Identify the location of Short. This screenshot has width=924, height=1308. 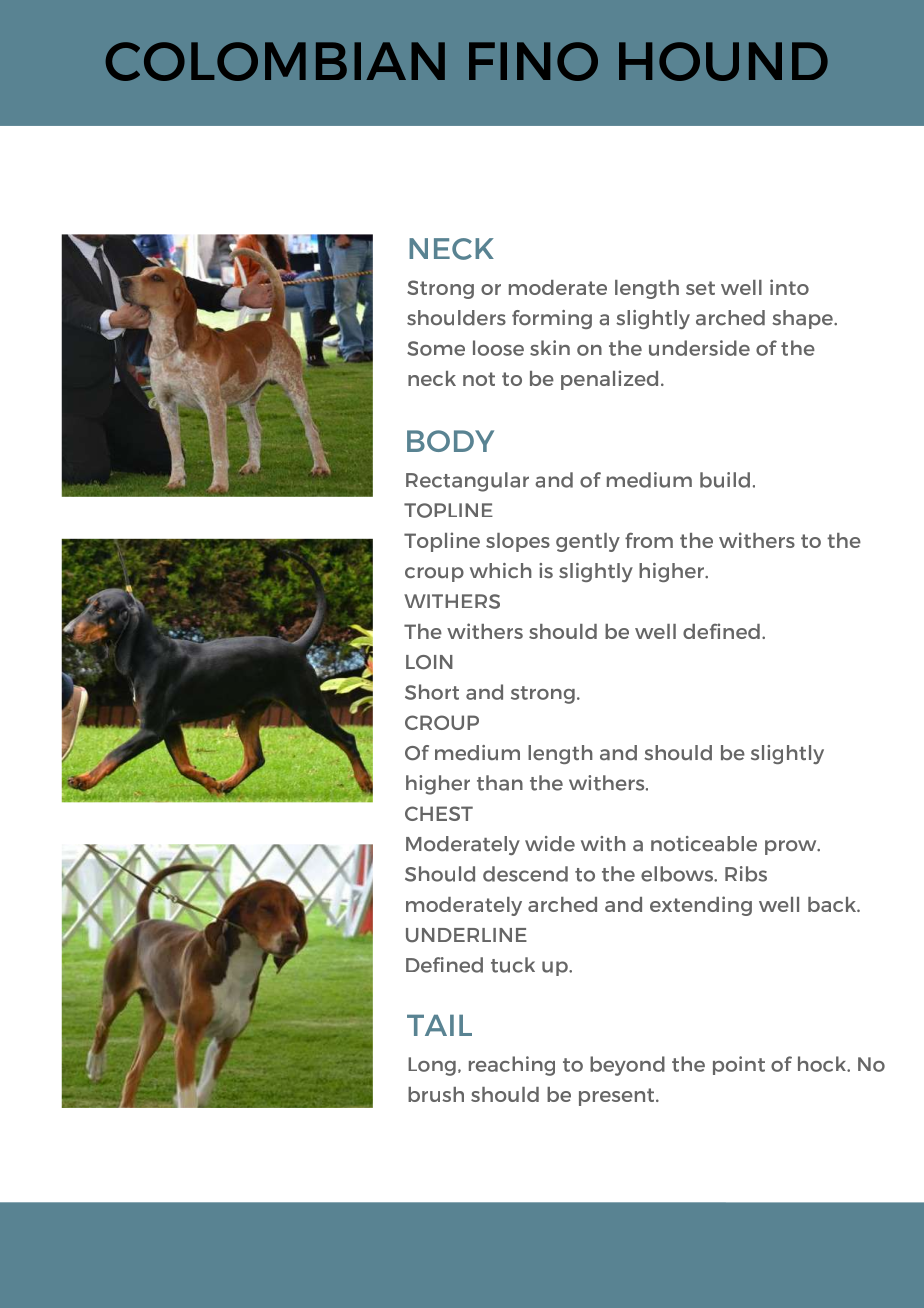
(432, 692).
